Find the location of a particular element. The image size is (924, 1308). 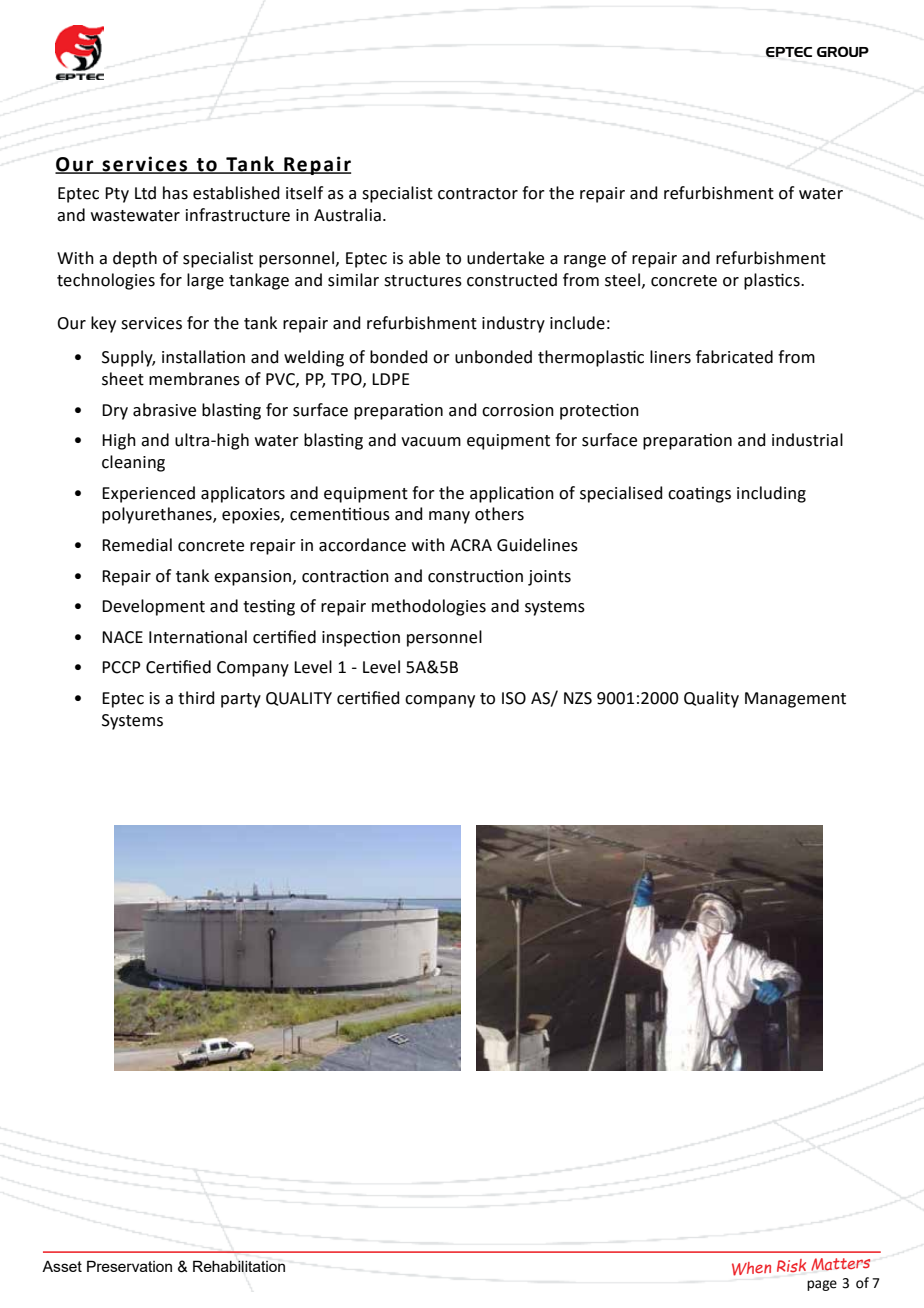

contractor is located at coordinates (478, 194).
